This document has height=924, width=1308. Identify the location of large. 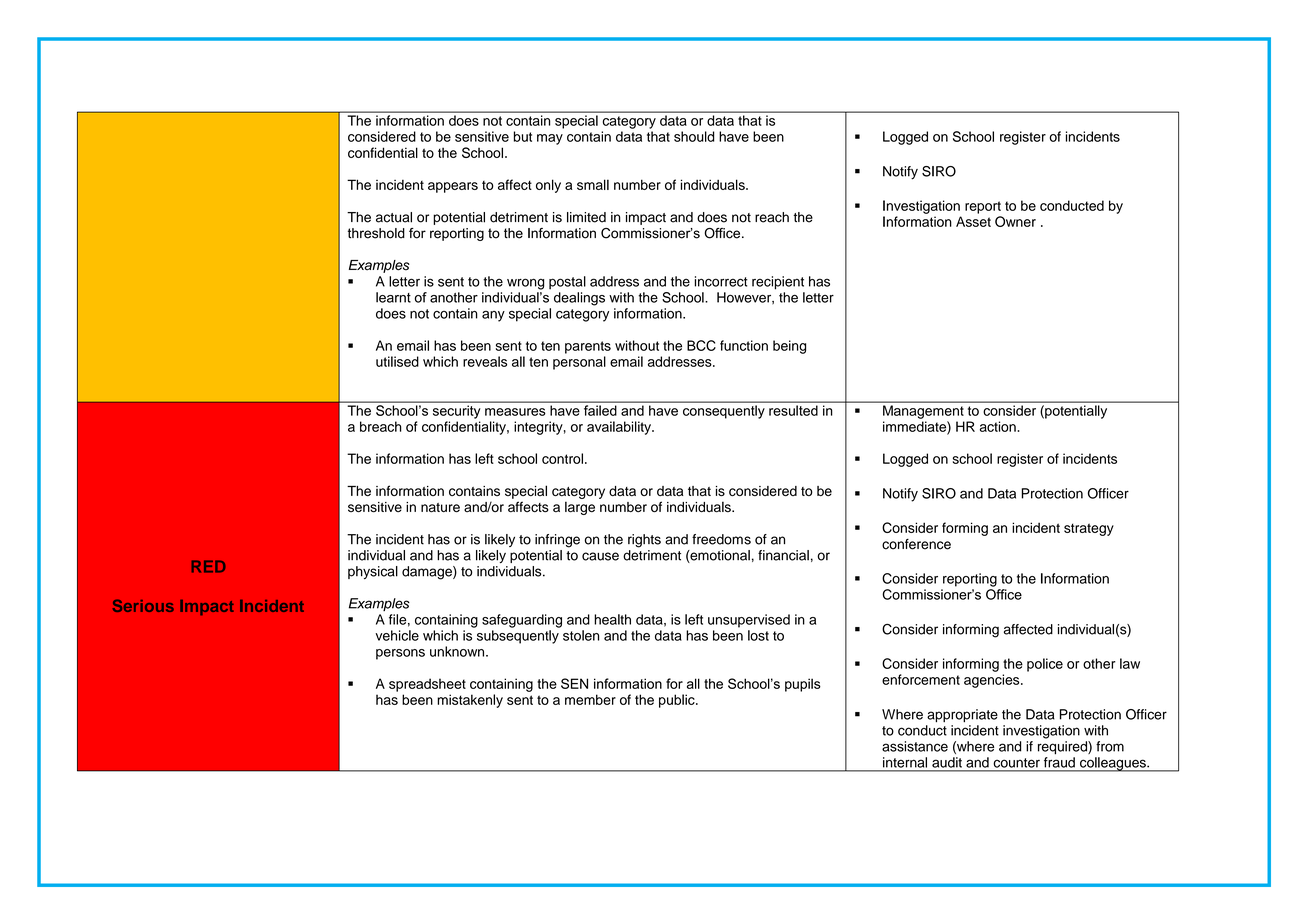
(580, 508).
